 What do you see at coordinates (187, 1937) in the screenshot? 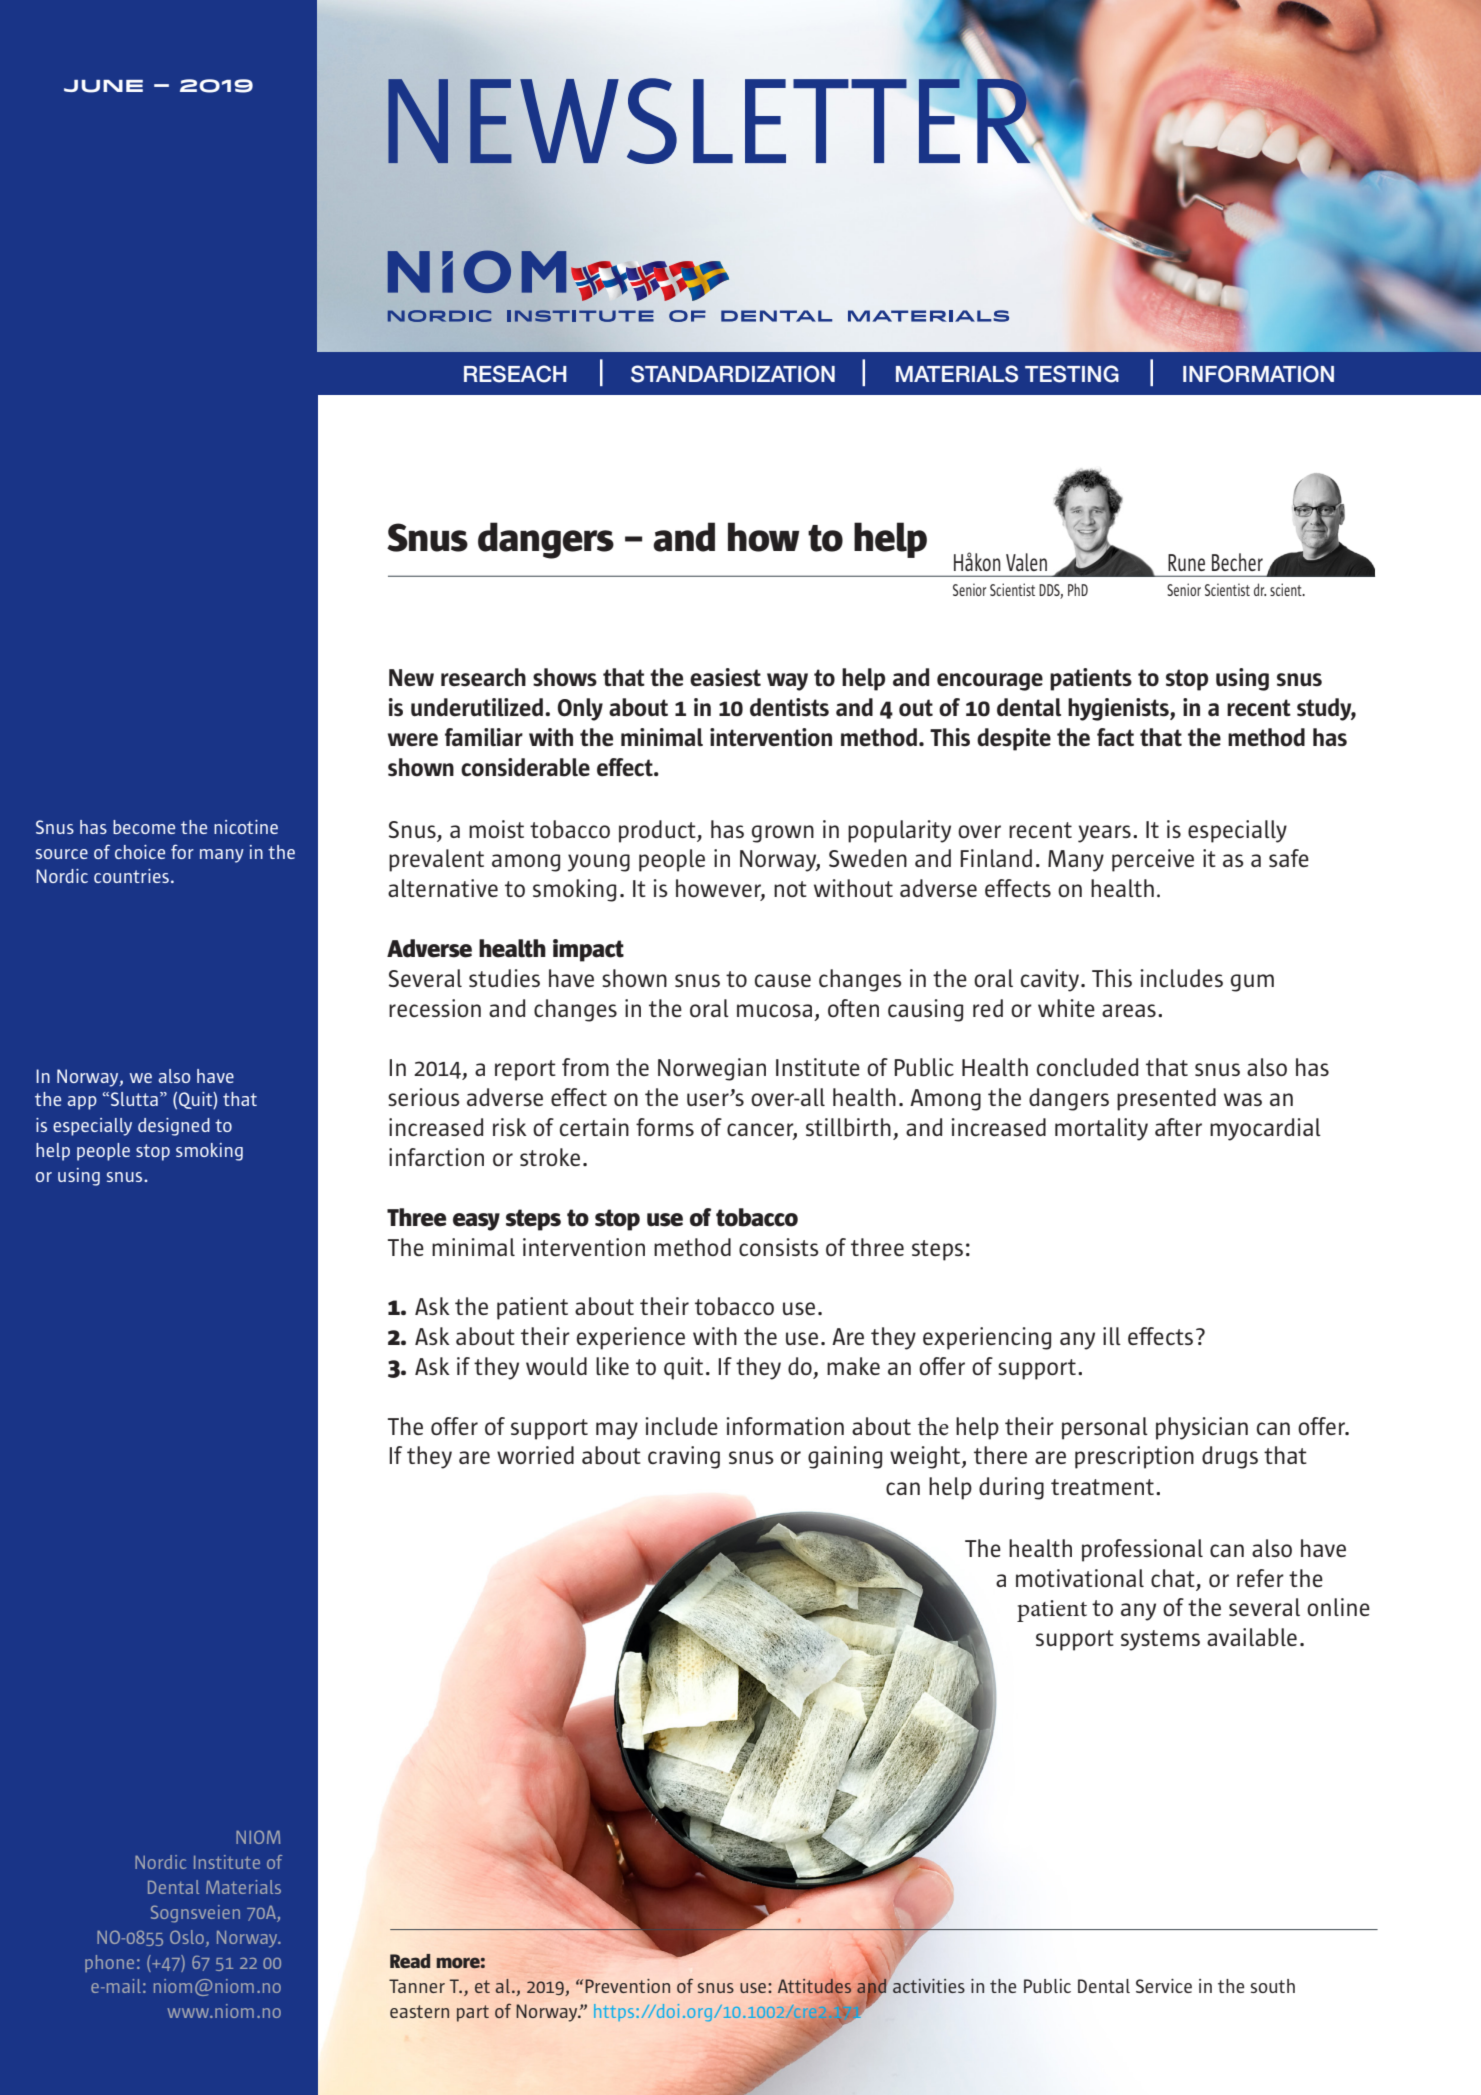
I see `Oslo` at bounding box center [187, 1937].
